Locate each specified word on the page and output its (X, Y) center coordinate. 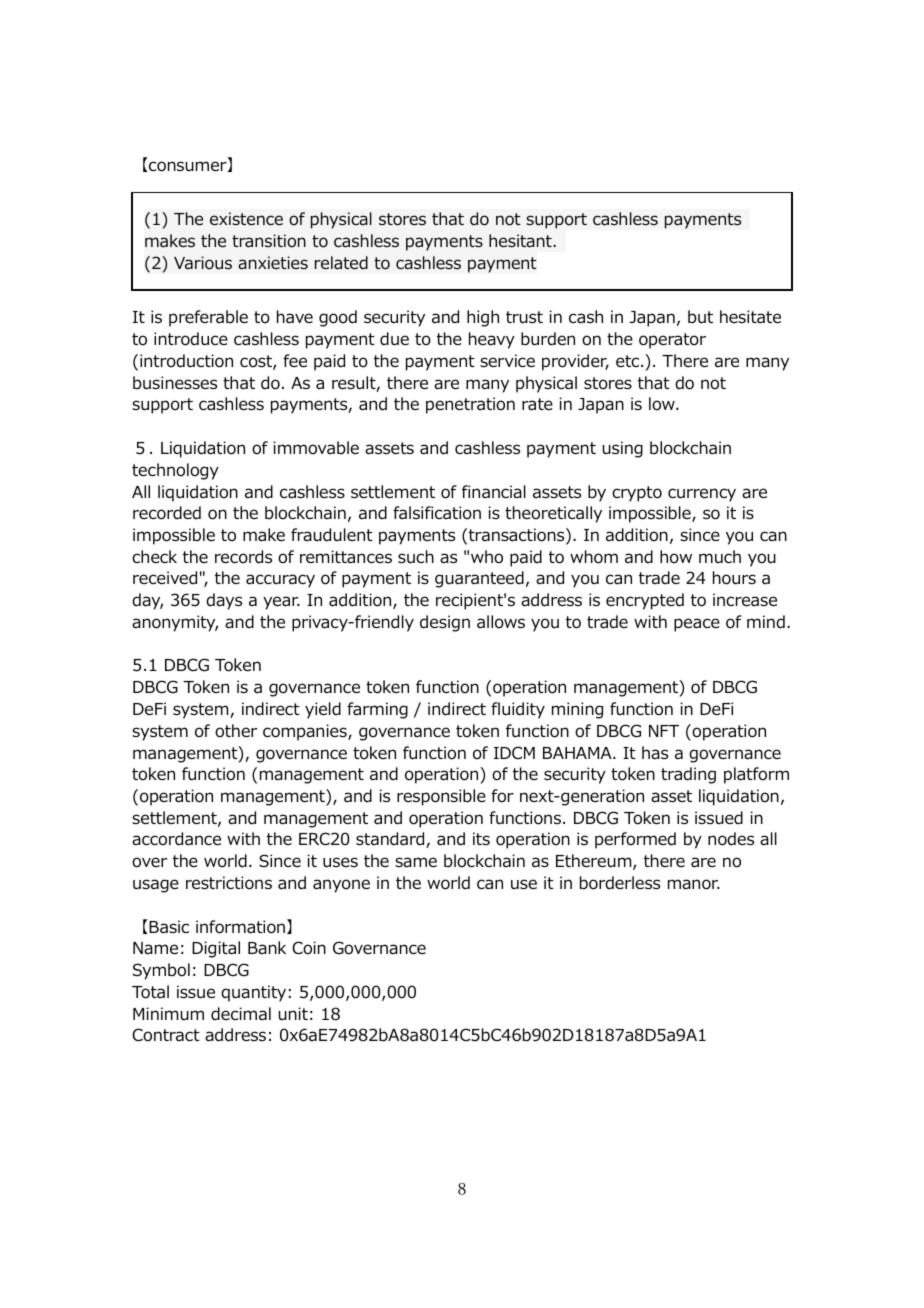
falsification (437, 513)
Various (203, 263)
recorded (167, 513)
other (236, 731)
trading (688, 775)
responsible (441, 797)
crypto (637, 494)
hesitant (521, 241)
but (700, 317)
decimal (241, 1014)
